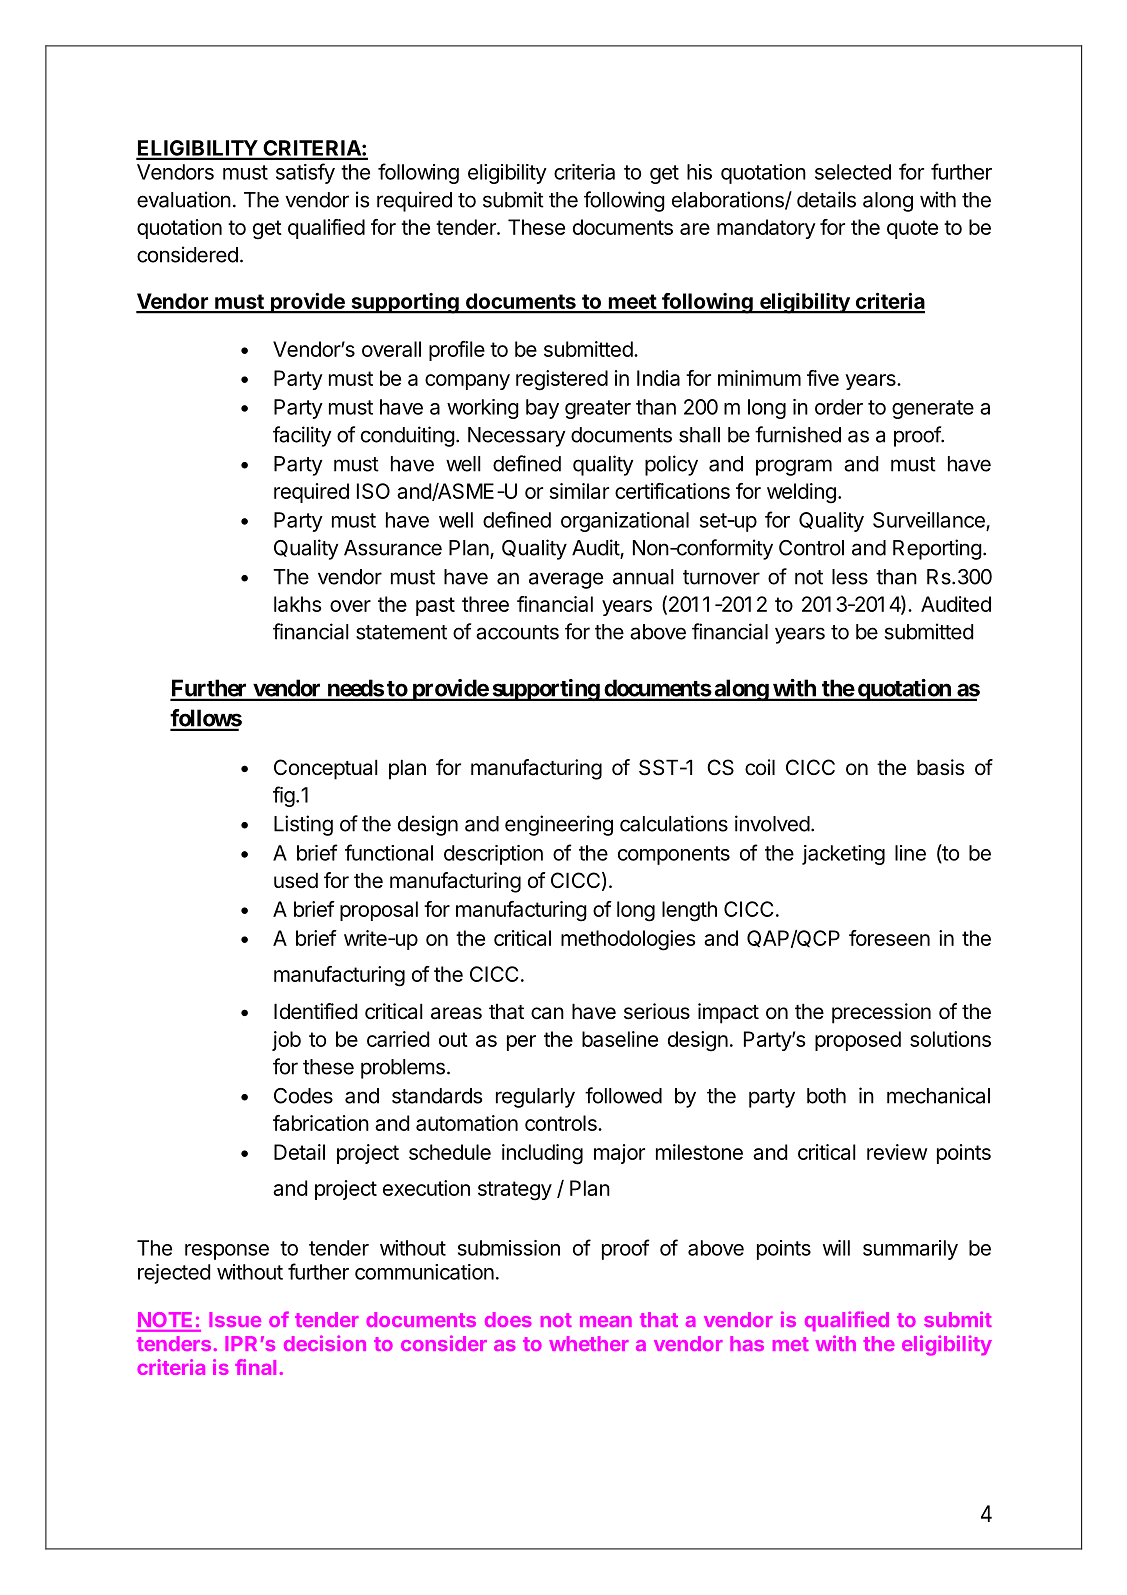  I want to click on selected, so click(853, 172).
